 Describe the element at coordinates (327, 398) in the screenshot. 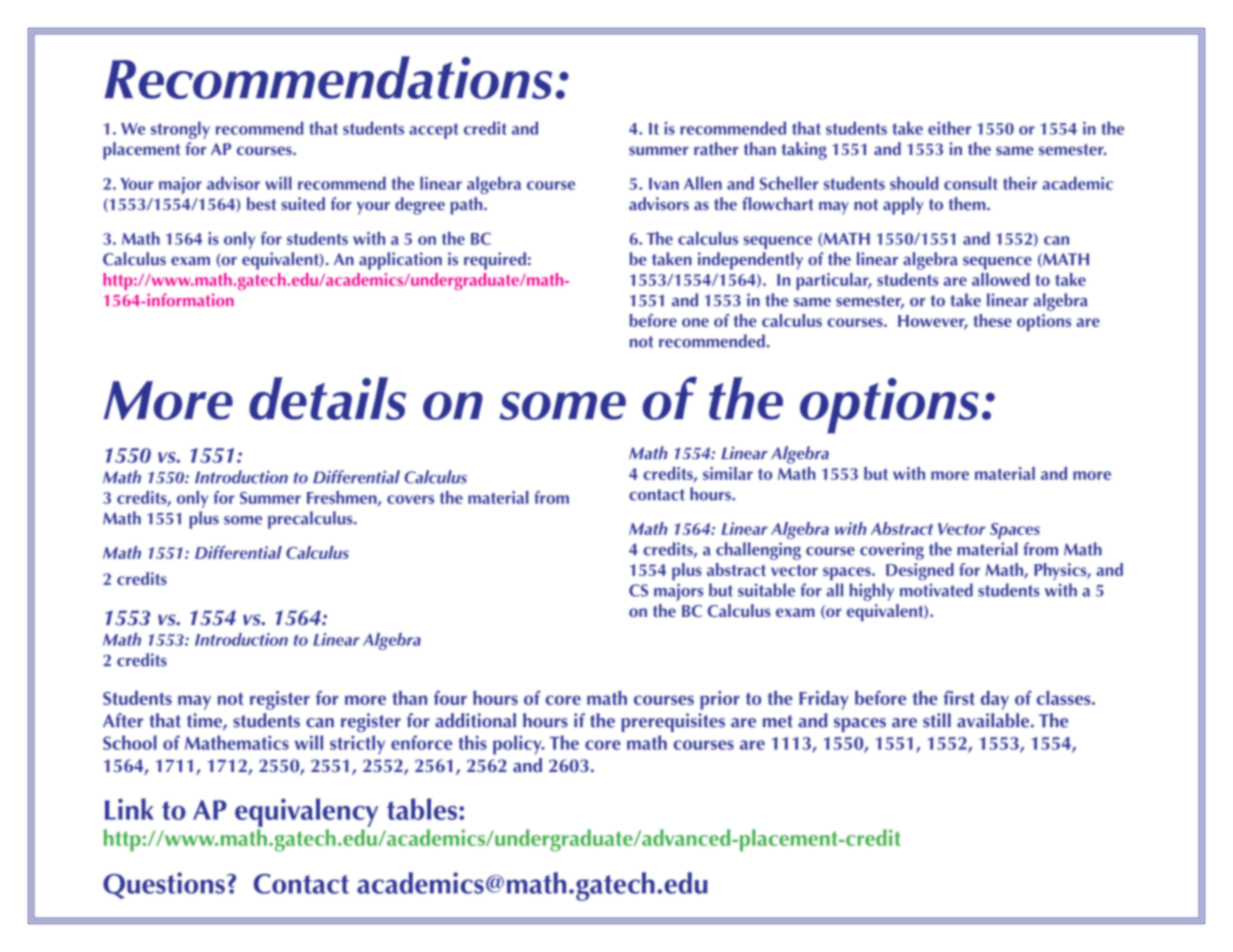

I see `details` at that location.
